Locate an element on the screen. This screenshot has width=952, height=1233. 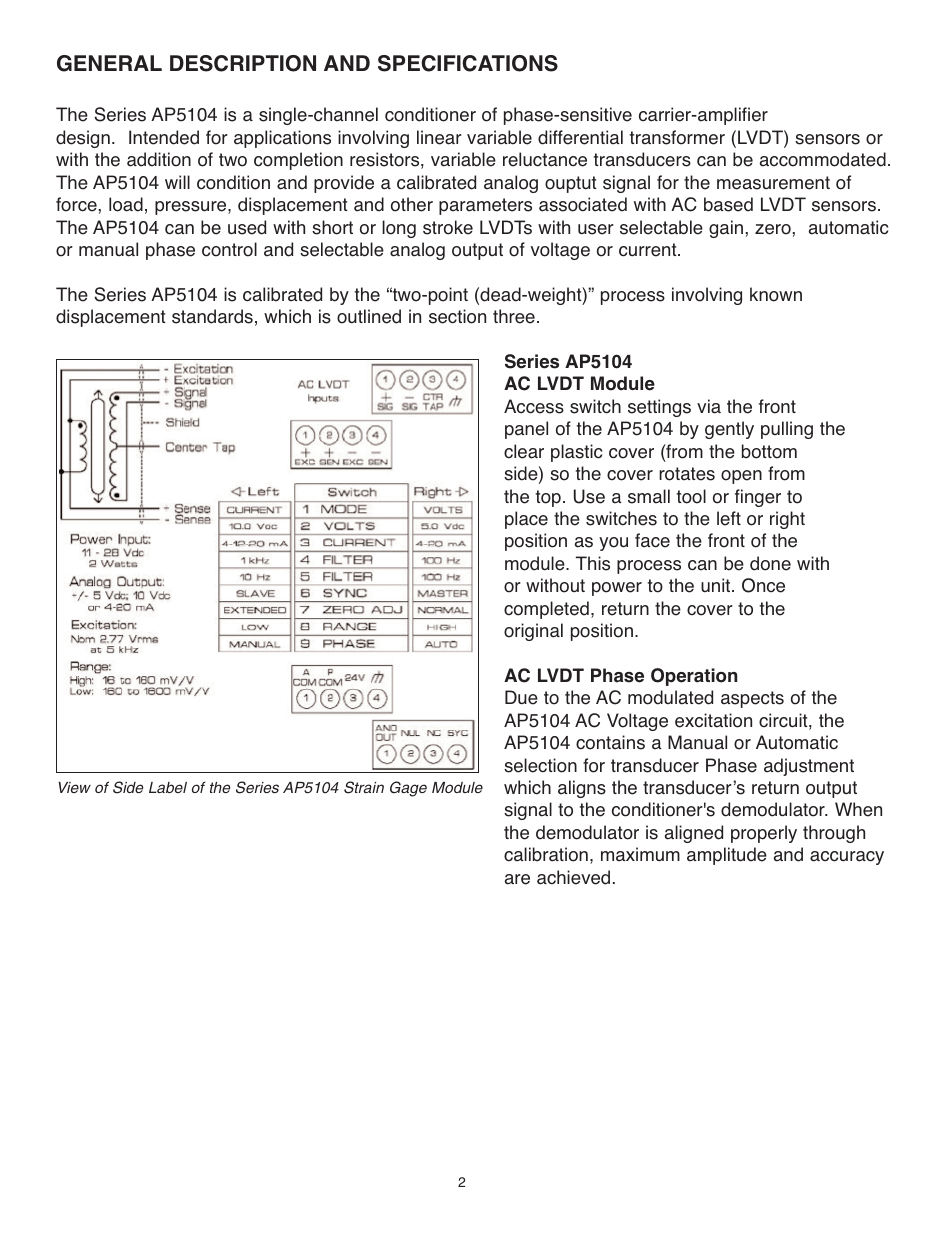
amplitude is located at coordinates (727, 856).
